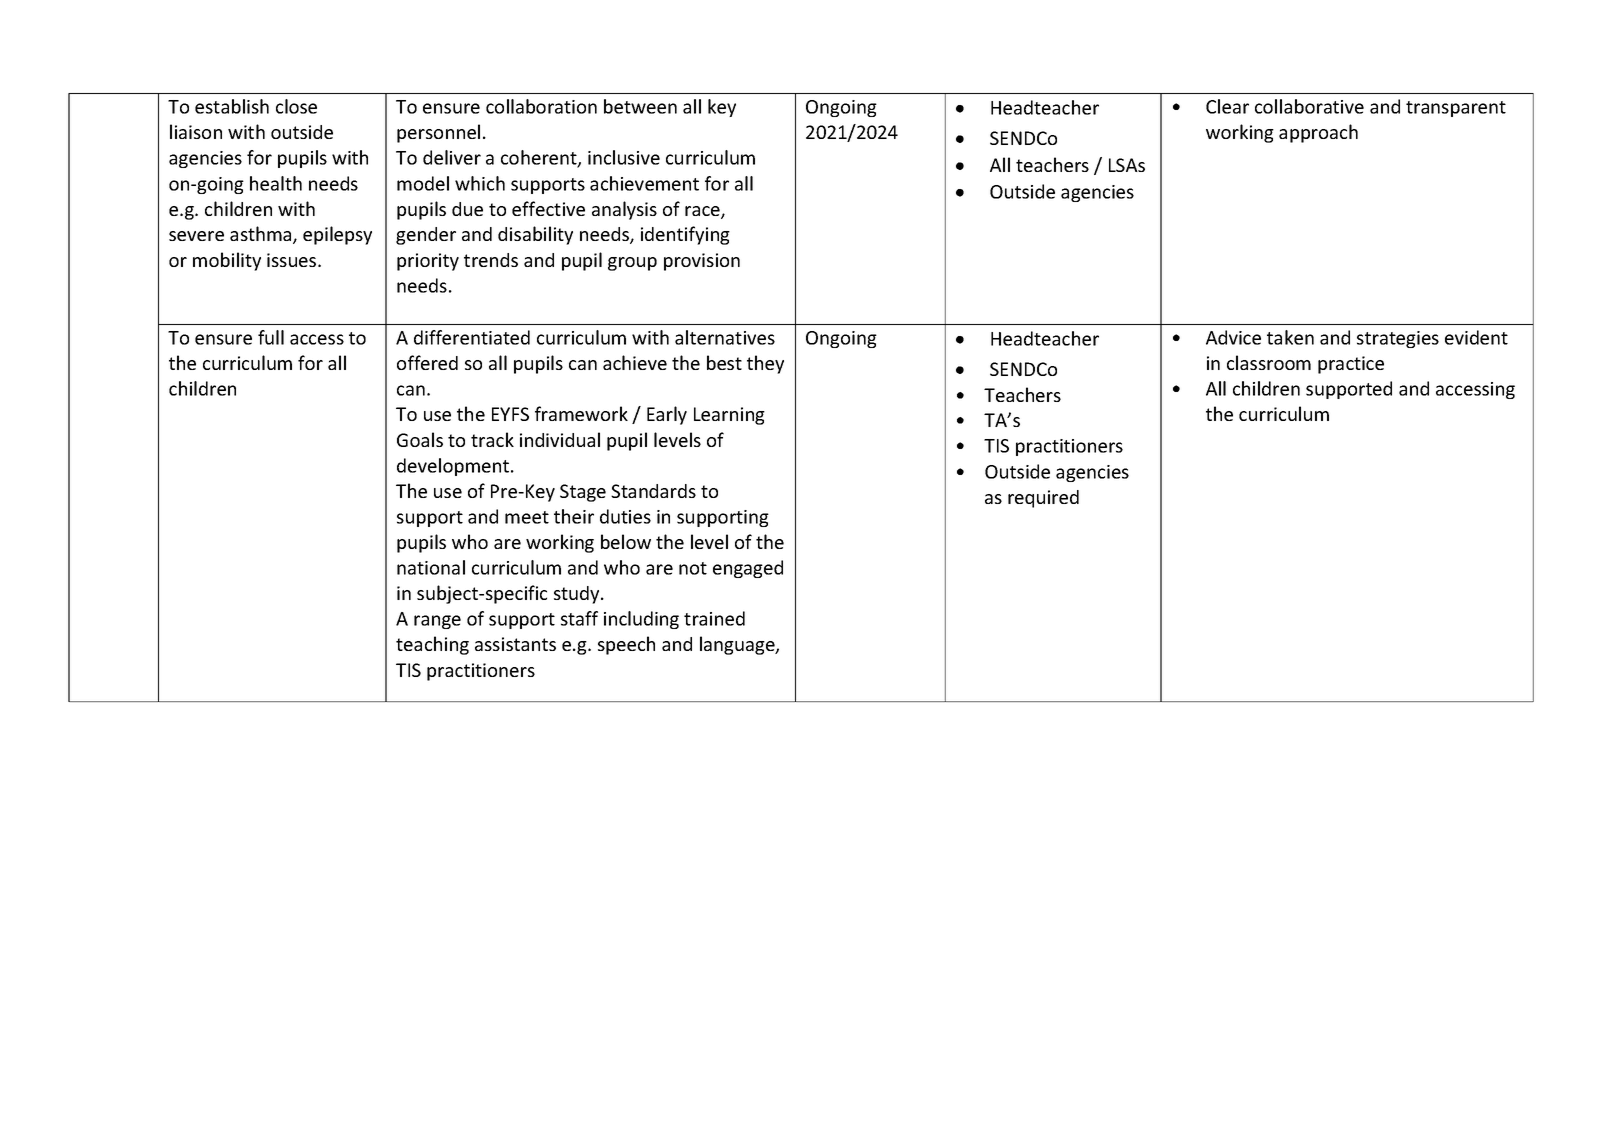 The height and width of the image is (1133, 1602). What do you see at coordinates (714, 618) in the image?
I see `trained` at bounding box center [714, 618].
